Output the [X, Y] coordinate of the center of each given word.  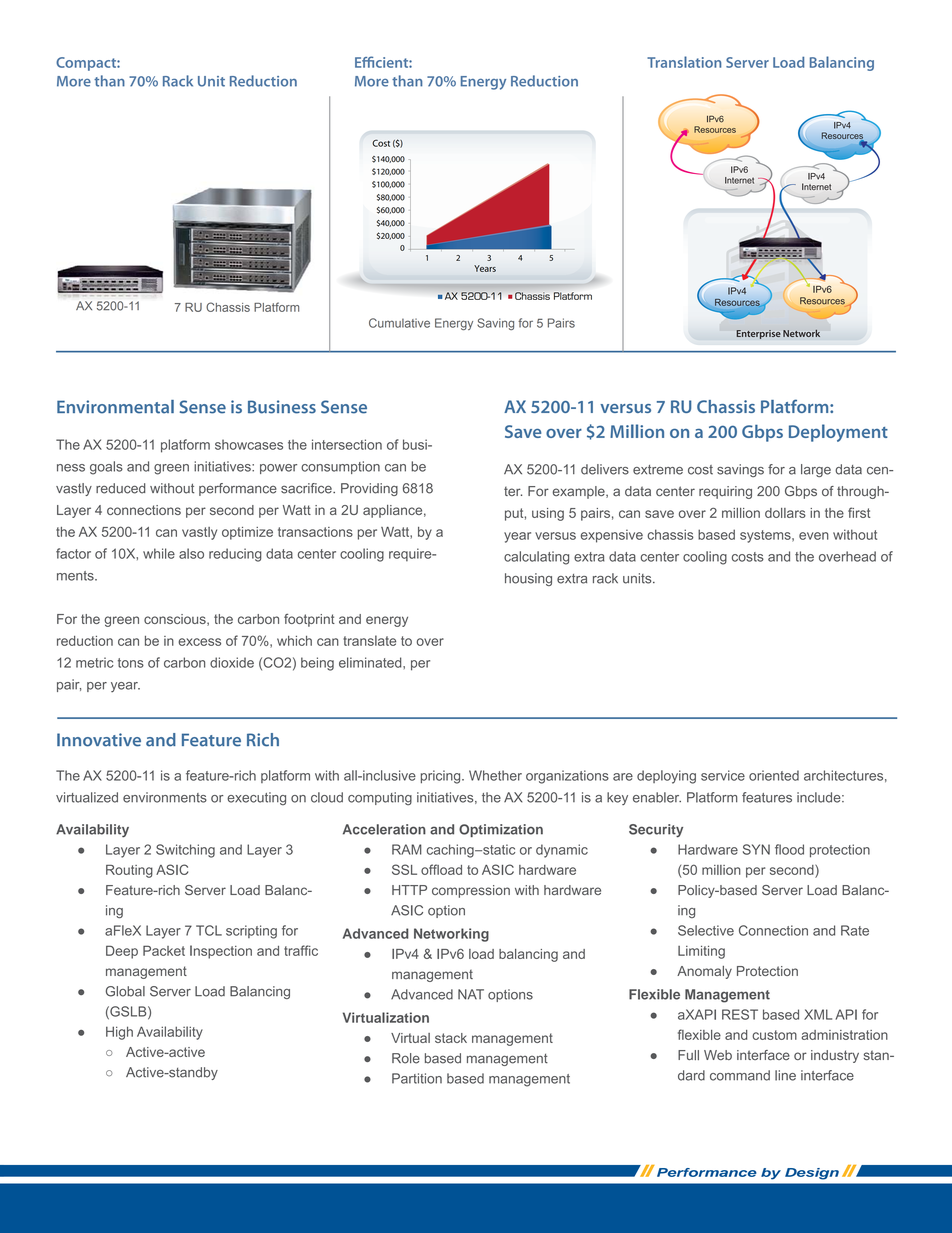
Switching [185, 851]
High [119, 1033]
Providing [369, 489]
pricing [442, 777]
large [816, 470]
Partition [417, 1078]
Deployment [838, 433]
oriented [774, 775]
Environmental [115, 407]
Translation [684, 62]
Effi [364, 62]
